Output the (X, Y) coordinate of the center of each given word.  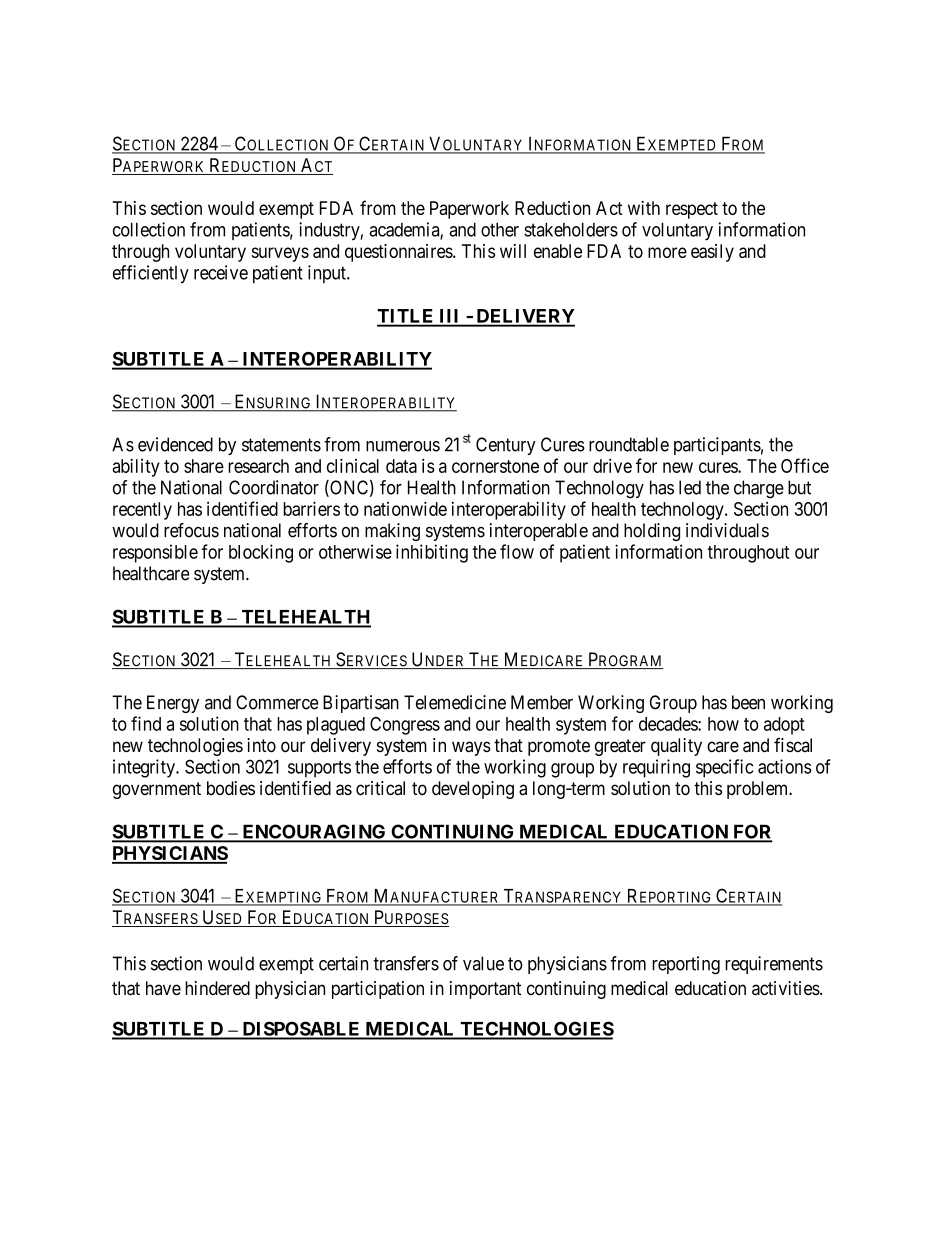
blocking (261, 553)
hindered (217, 988)
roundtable (629, 444)
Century (506, 446)
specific (724, 768)
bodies (231, 788)
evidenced (175, 444)
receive (221, 272)
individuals (727, 530)
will (513, 251)
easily (712, 253)
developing (473, 790)
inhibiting (432, 553)
